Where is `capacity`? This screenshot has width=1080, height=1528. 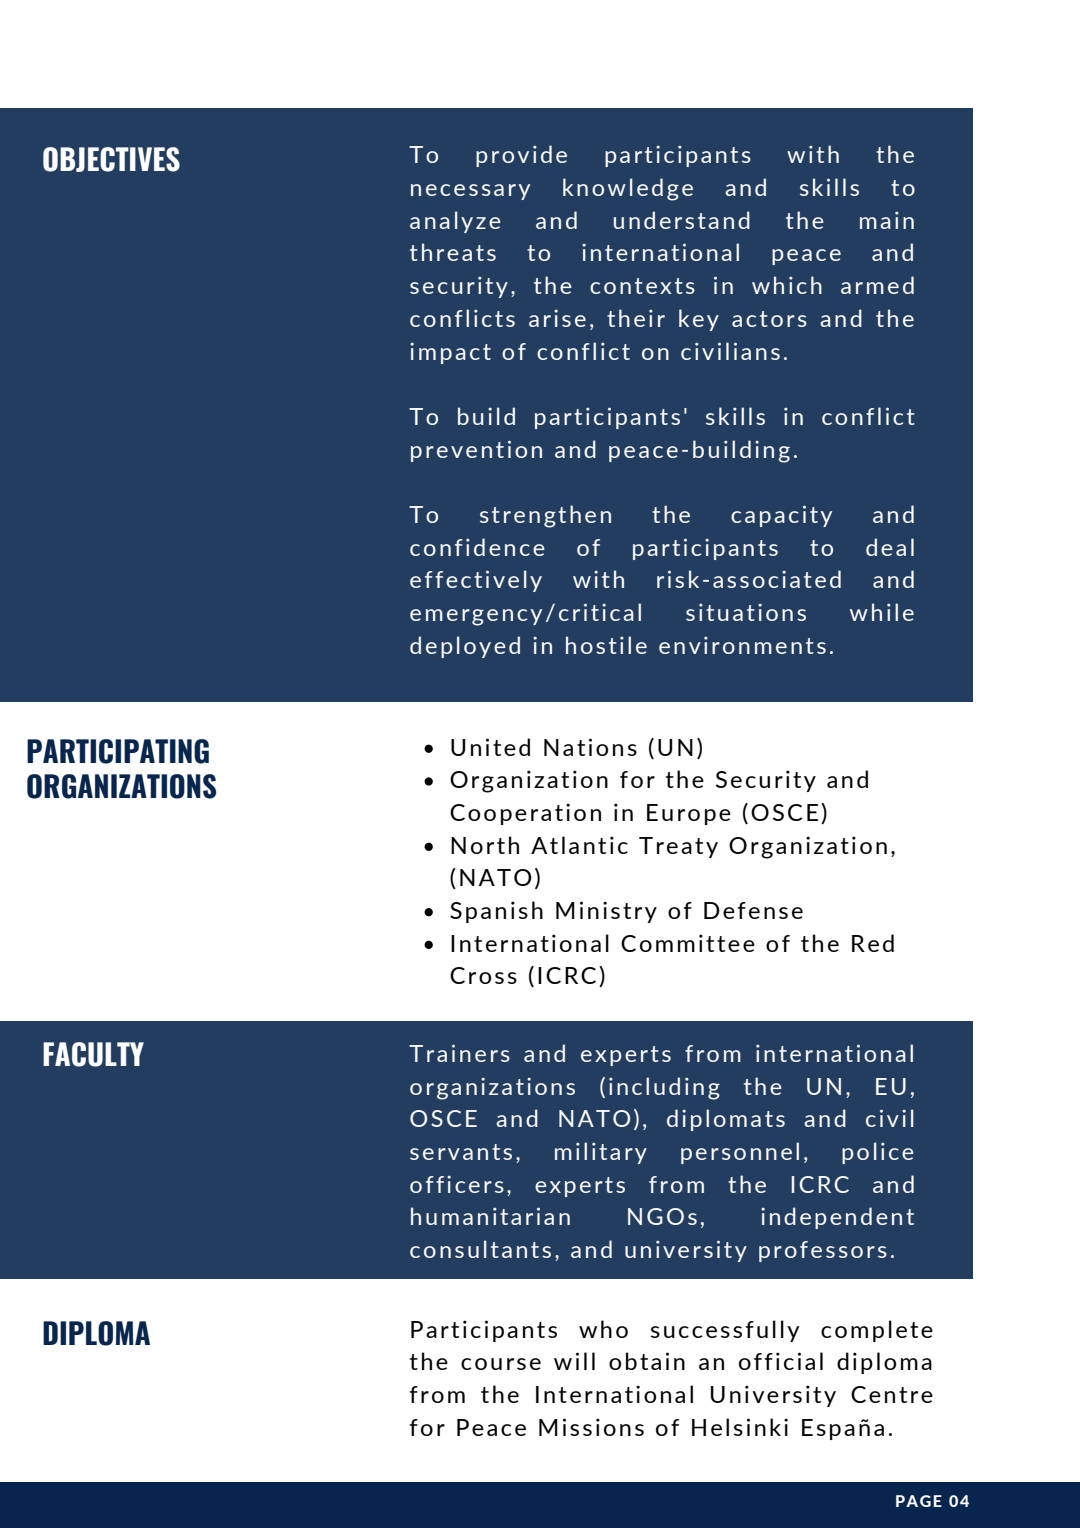 capacity is located at coordinates (781, 516).
